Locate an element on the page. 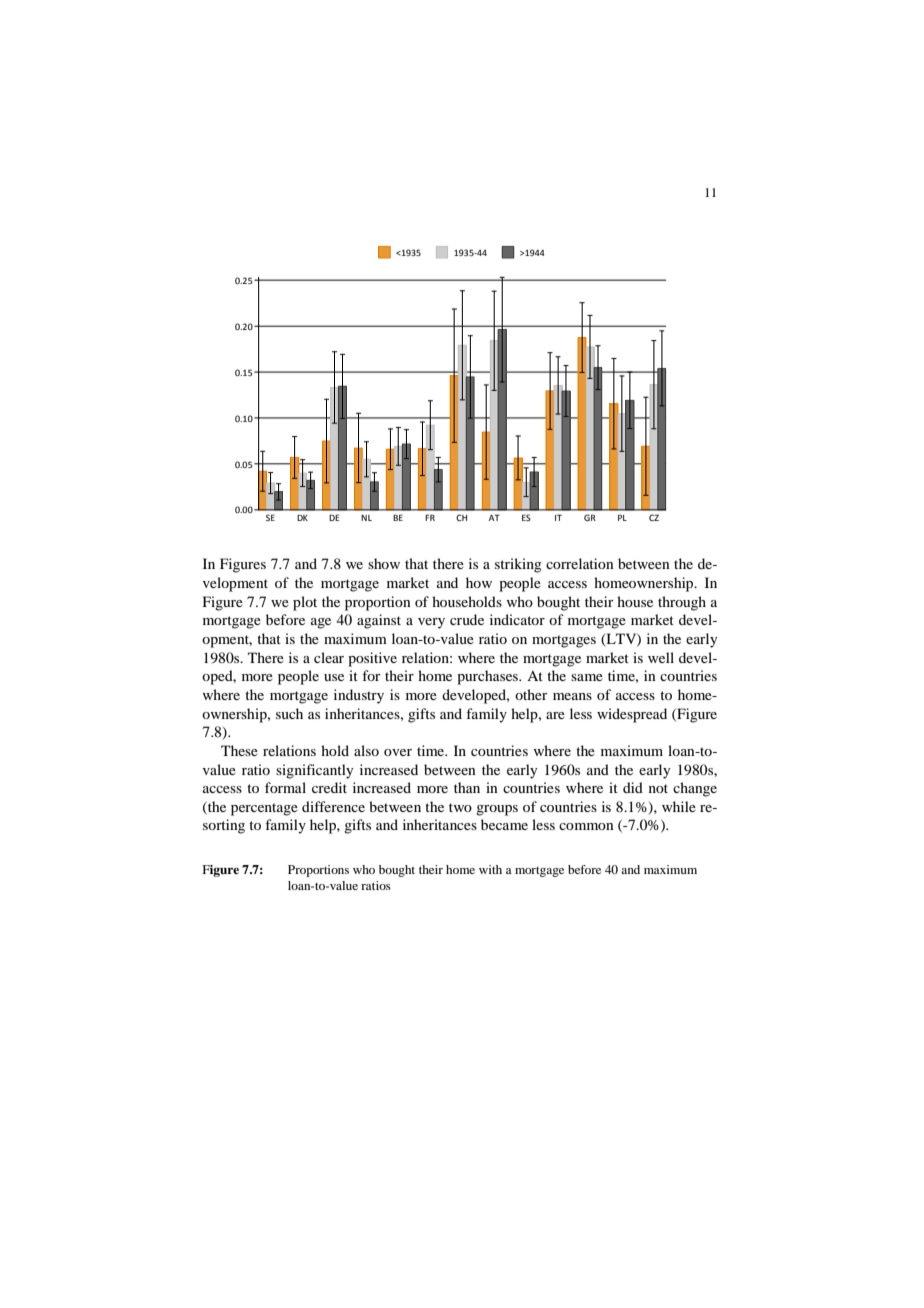 This document has width=924, height=1308. plot is located at coordinates (305, 603).
